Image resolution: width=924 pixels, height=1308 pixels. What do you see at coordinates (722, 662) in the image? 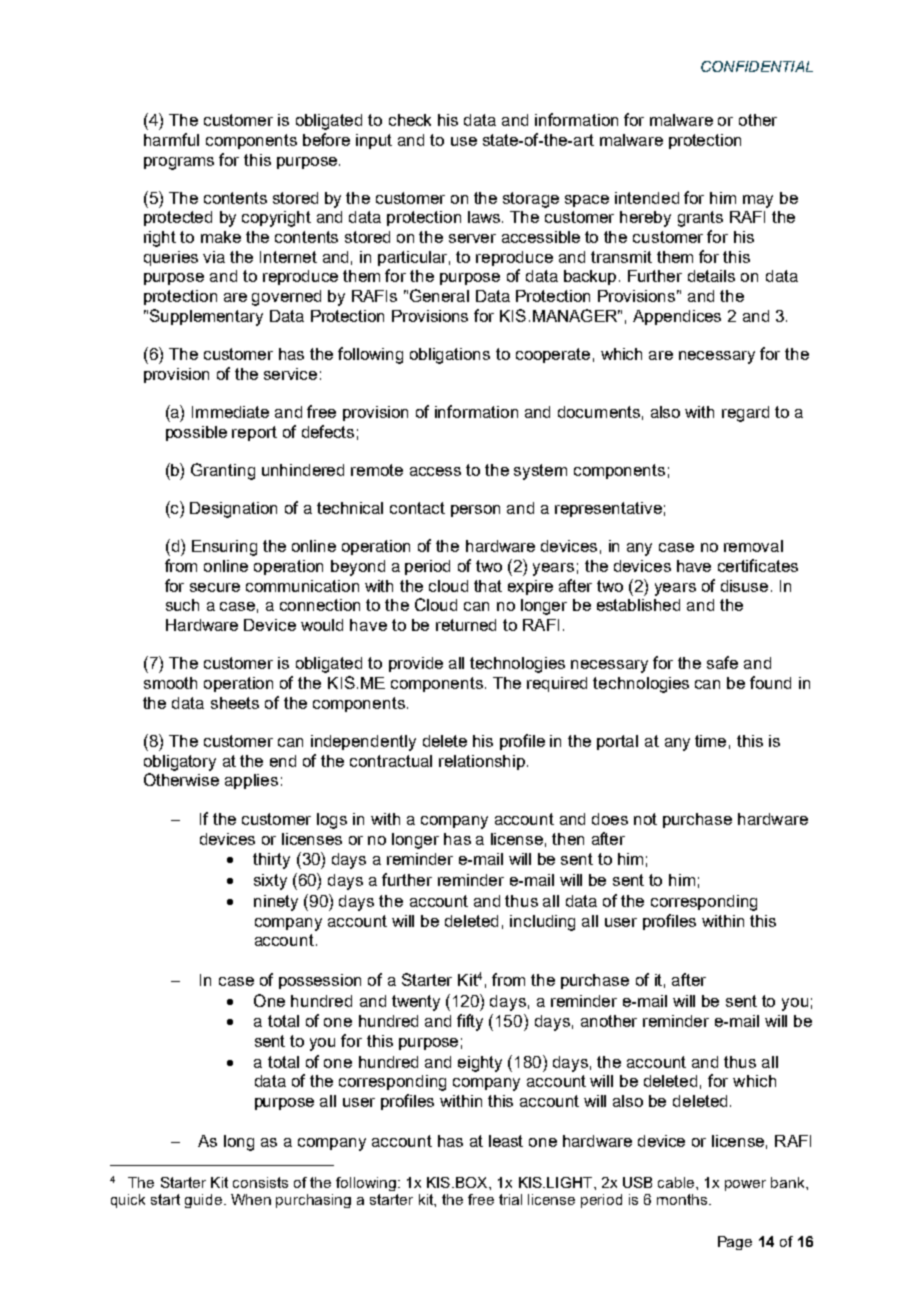
I see `safe` at bounding box center [722, 662].
